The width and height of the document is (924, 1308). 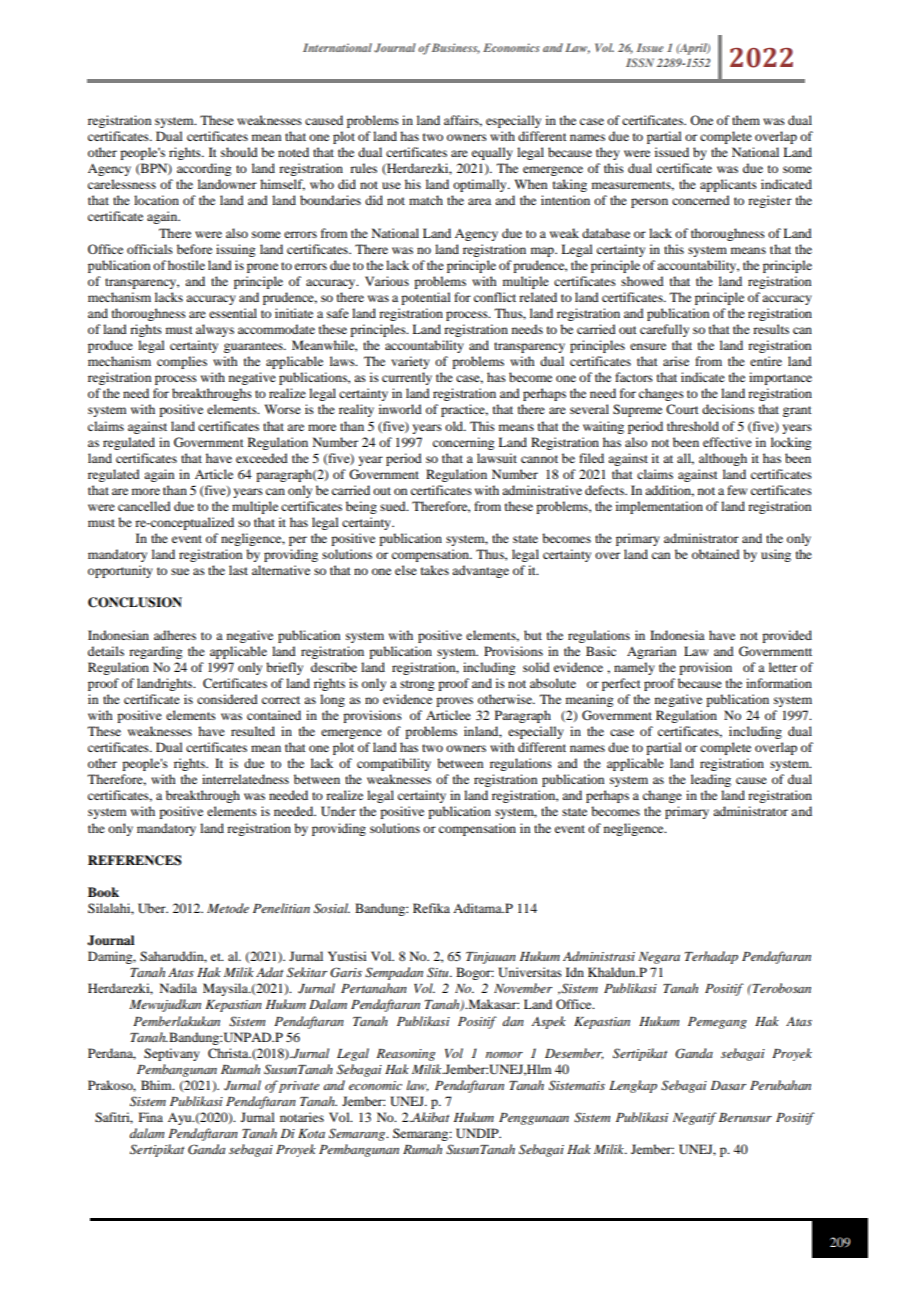 What do you see at coordinates (135, 602) in the document?
I see `CONCLUSION` at bounding box center [135, 602].
